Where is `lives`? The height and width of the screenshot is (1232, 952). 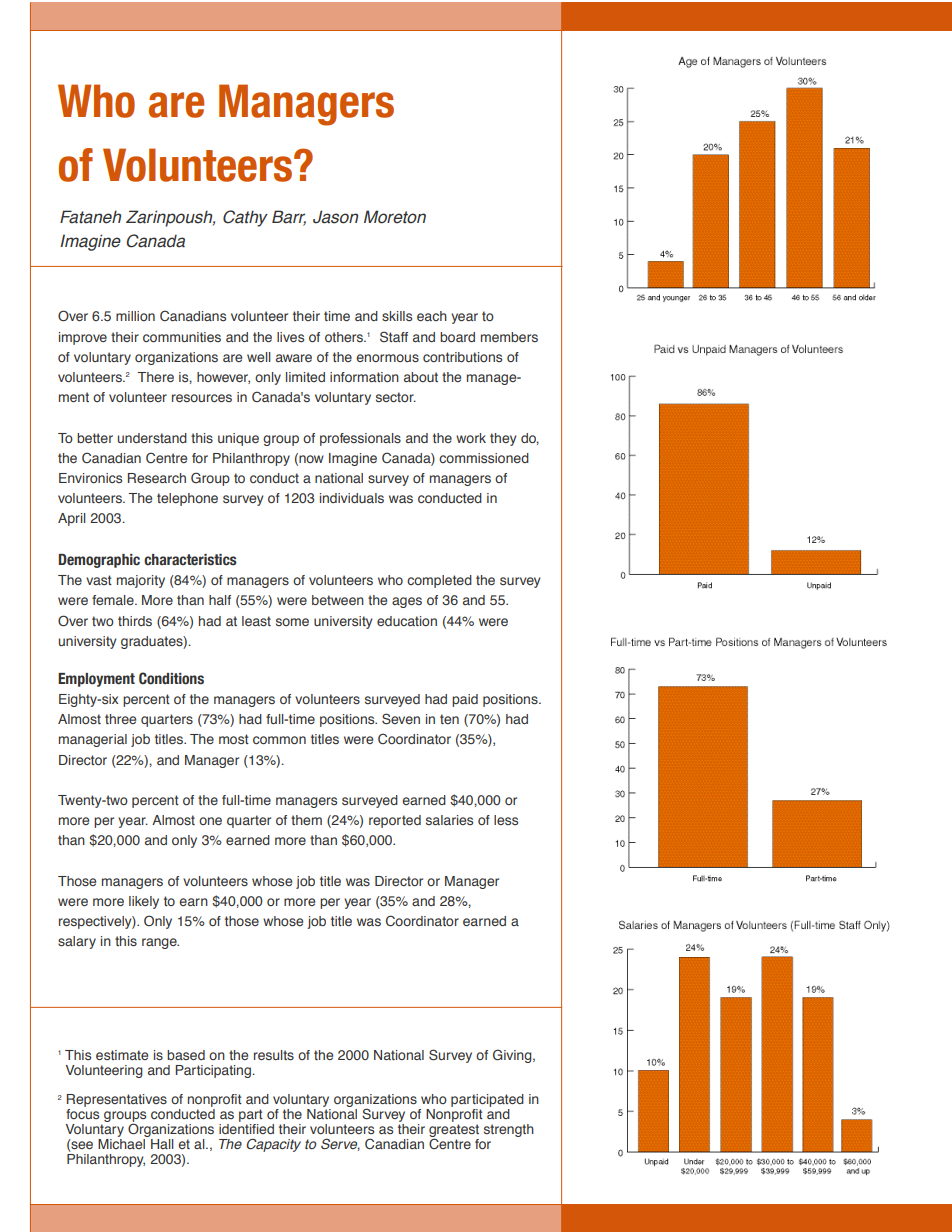
lives is located at coordinates (290, 337).
